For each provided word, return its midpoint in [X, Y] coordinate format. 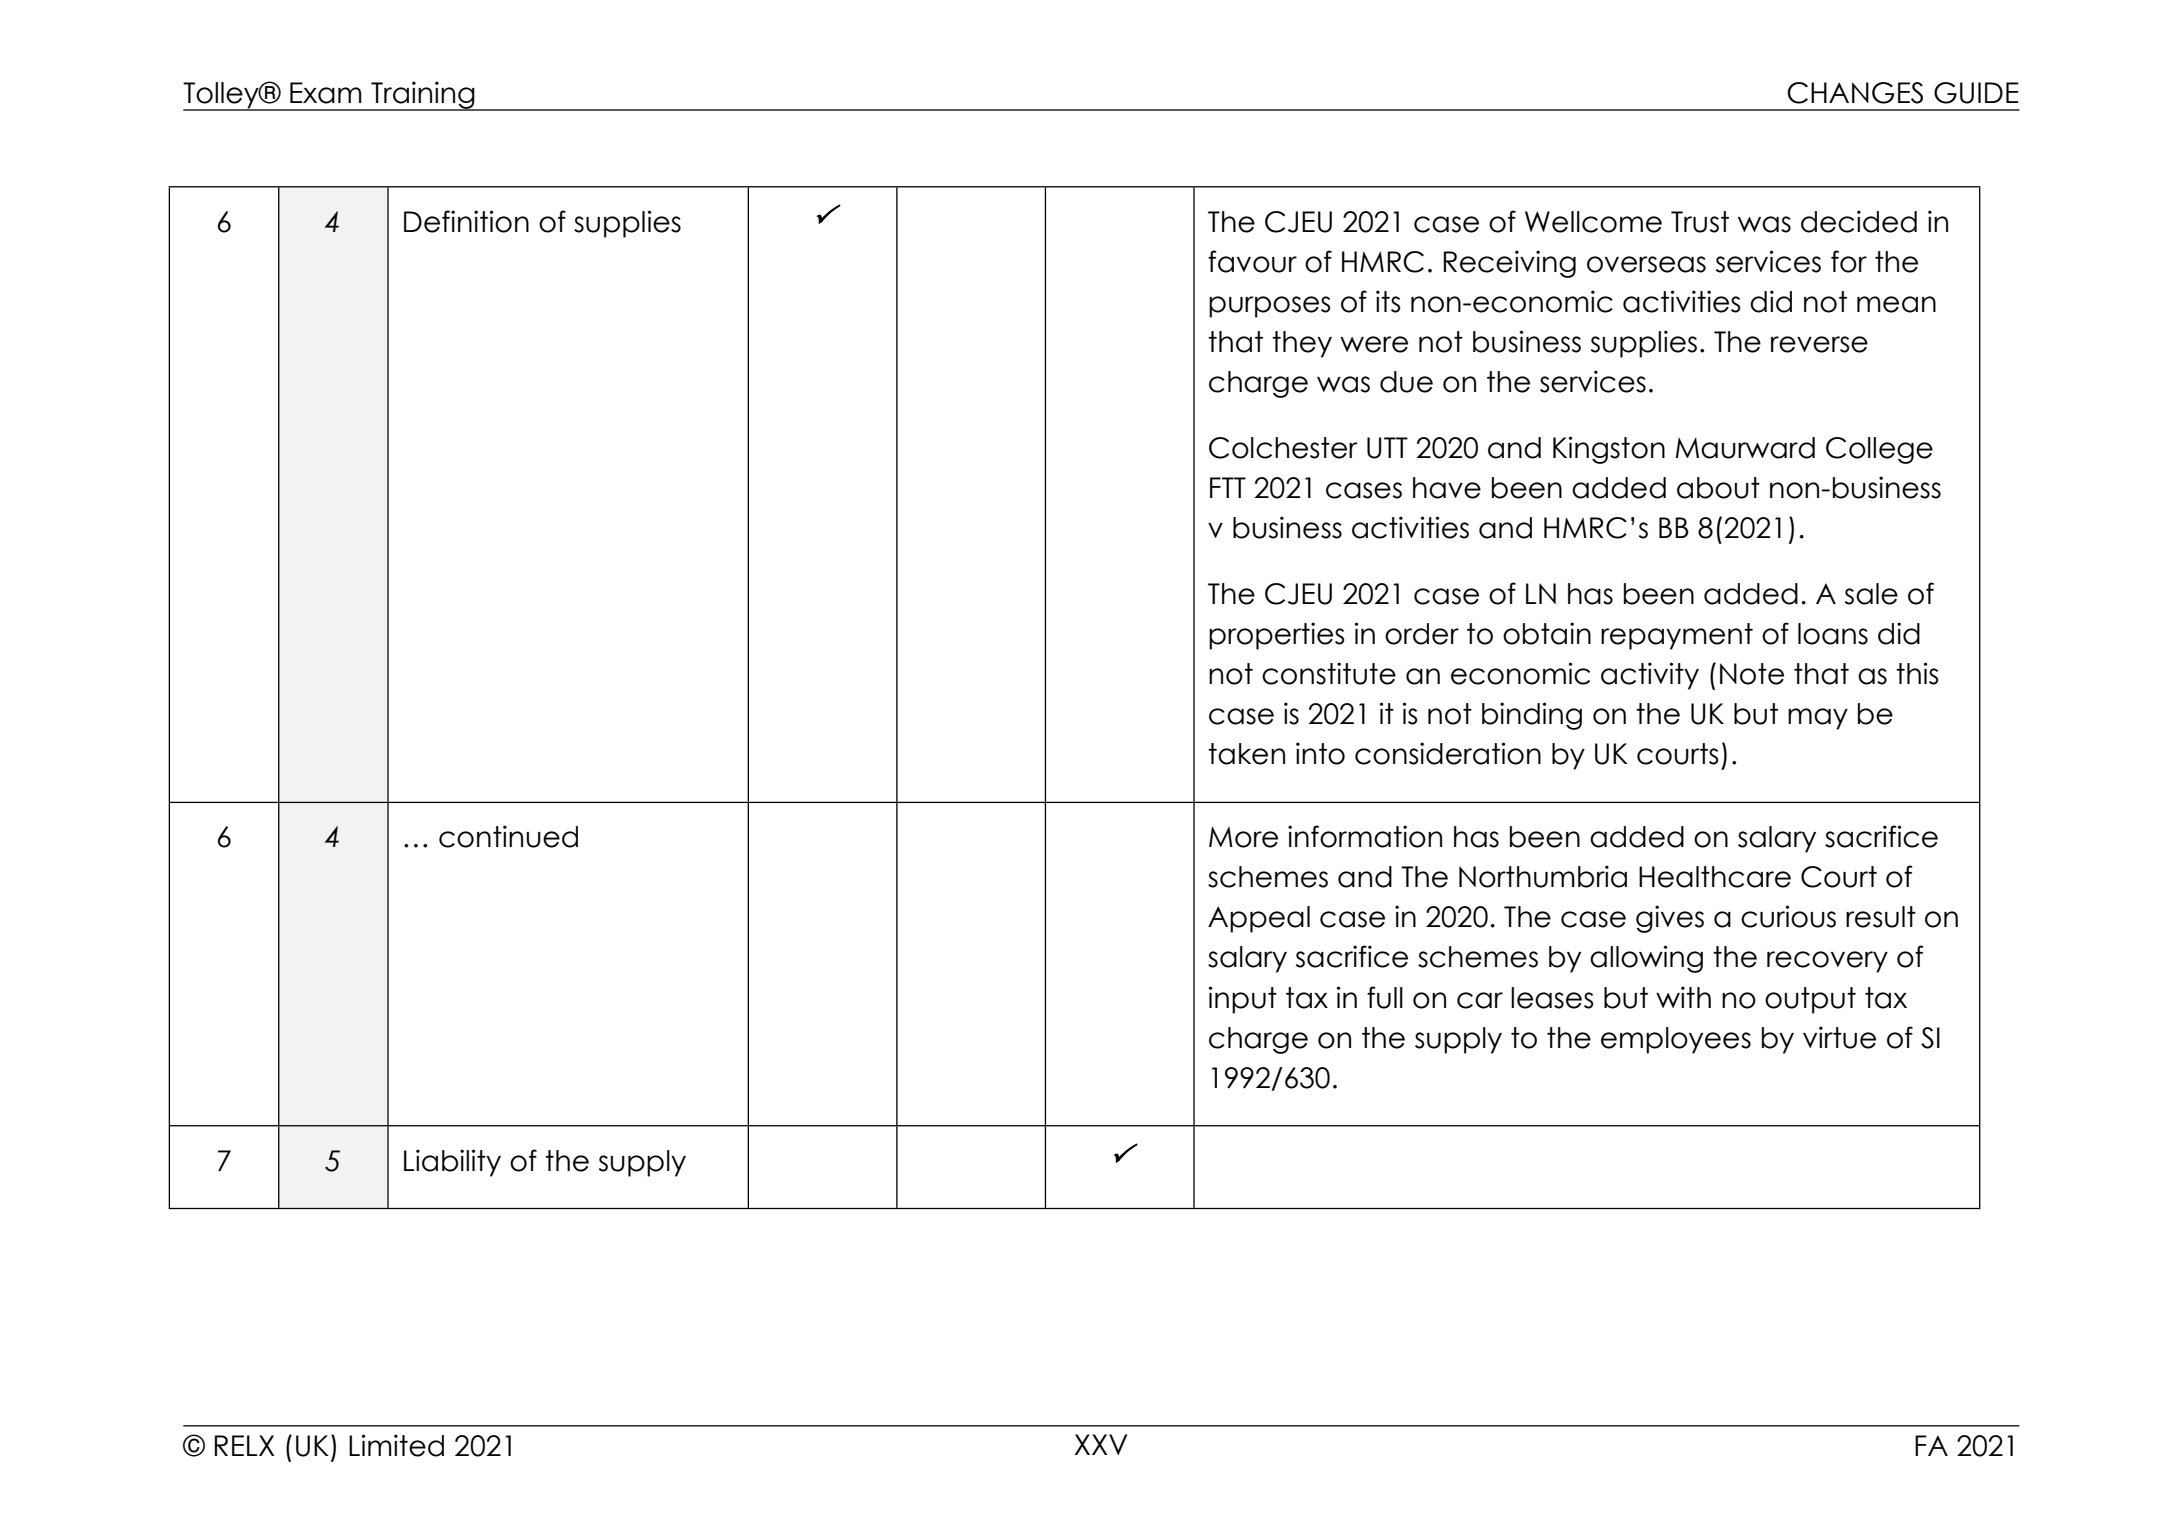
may [1818, 719]
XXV [1100, 1444]
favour [1252, 261]
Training [423, 96]
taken [1246, 754]
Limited [396, 1445]
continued [508, 836]
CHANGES [1855, 93]
